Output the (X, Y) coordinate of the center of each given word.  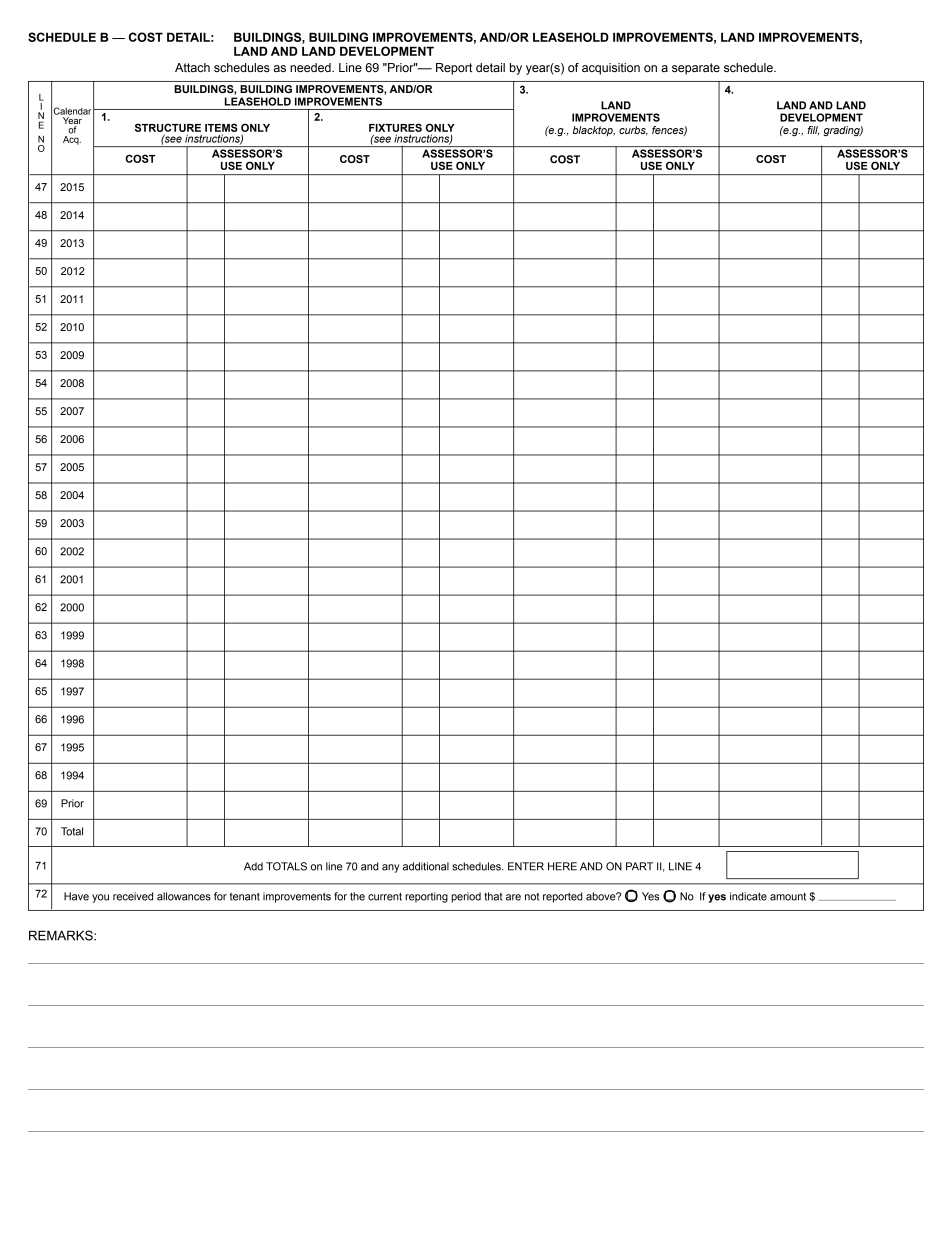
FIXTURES (395, 127)
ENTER (526, 866)
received (133, 896)
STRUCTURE (168, 127)
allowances (184, 896)
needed (311, 67)
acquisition (611, 69)
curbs (633, 131)
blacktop (593, 131)
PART (639, 866)
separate (696, 69)
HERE (562, 866)
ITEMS (221, 127)
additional (426, 866)
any (390, 868)
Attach (192, 67)
